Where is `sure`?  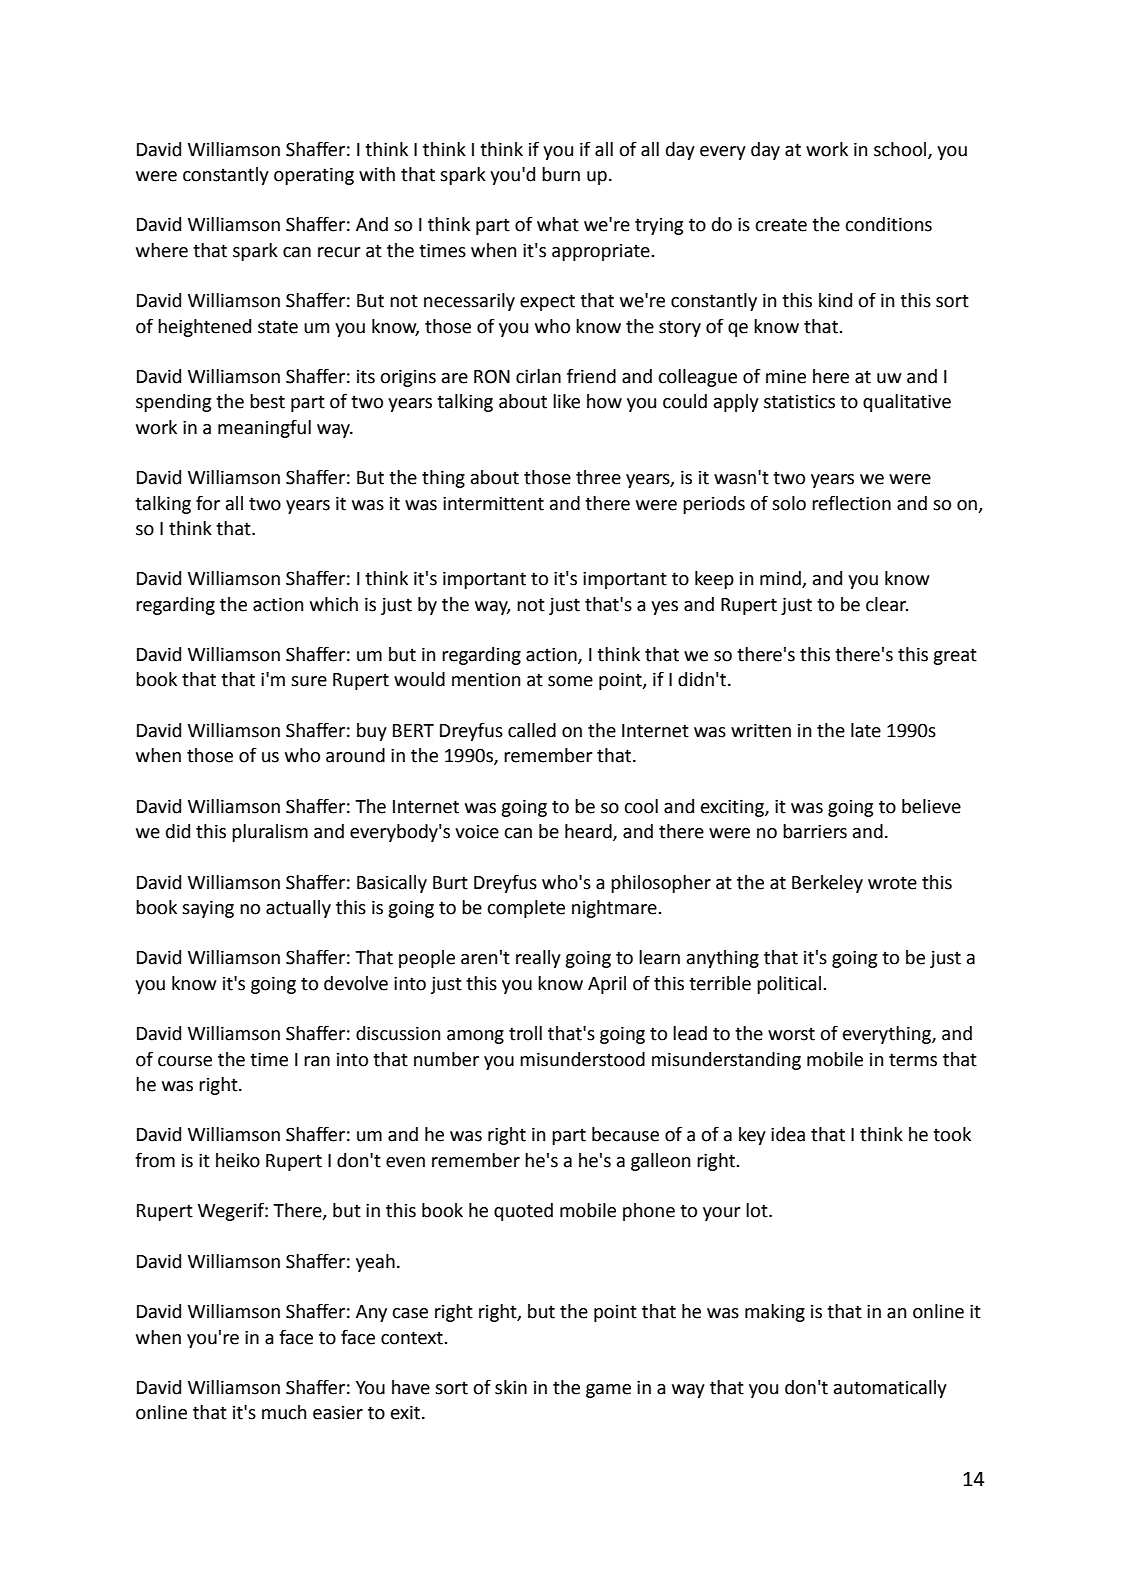
sure is located at coordinates (309, 681).
